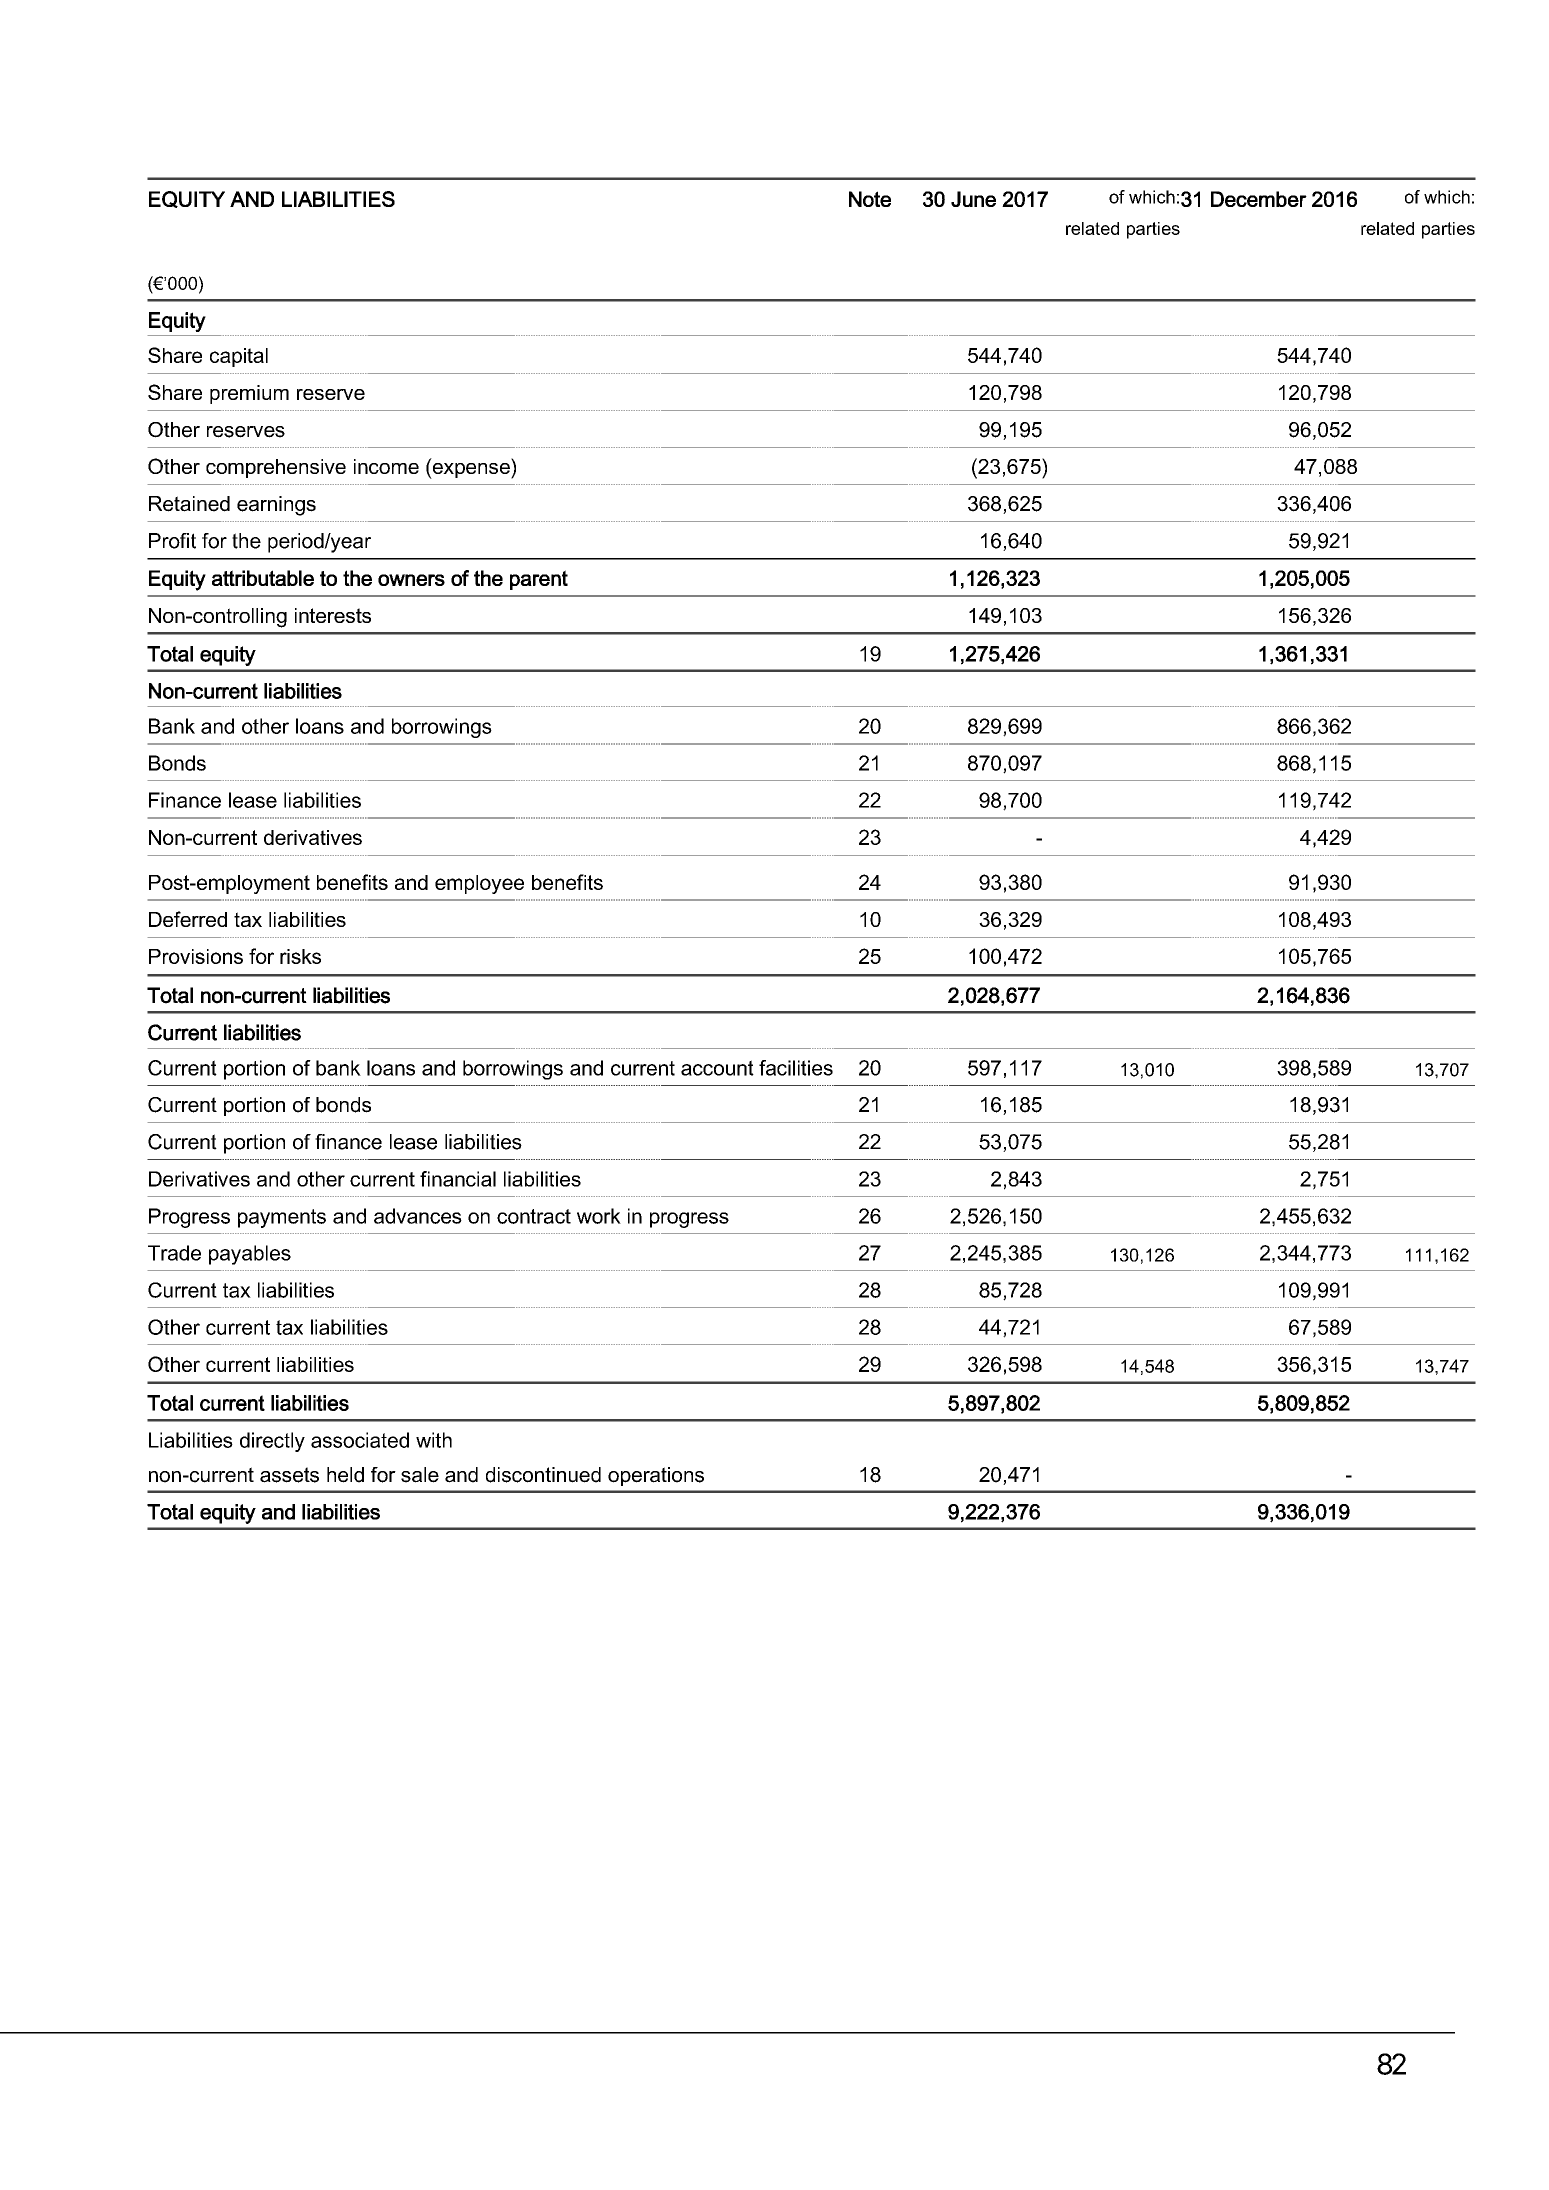  I want to click on Note, so click(870, 199).
